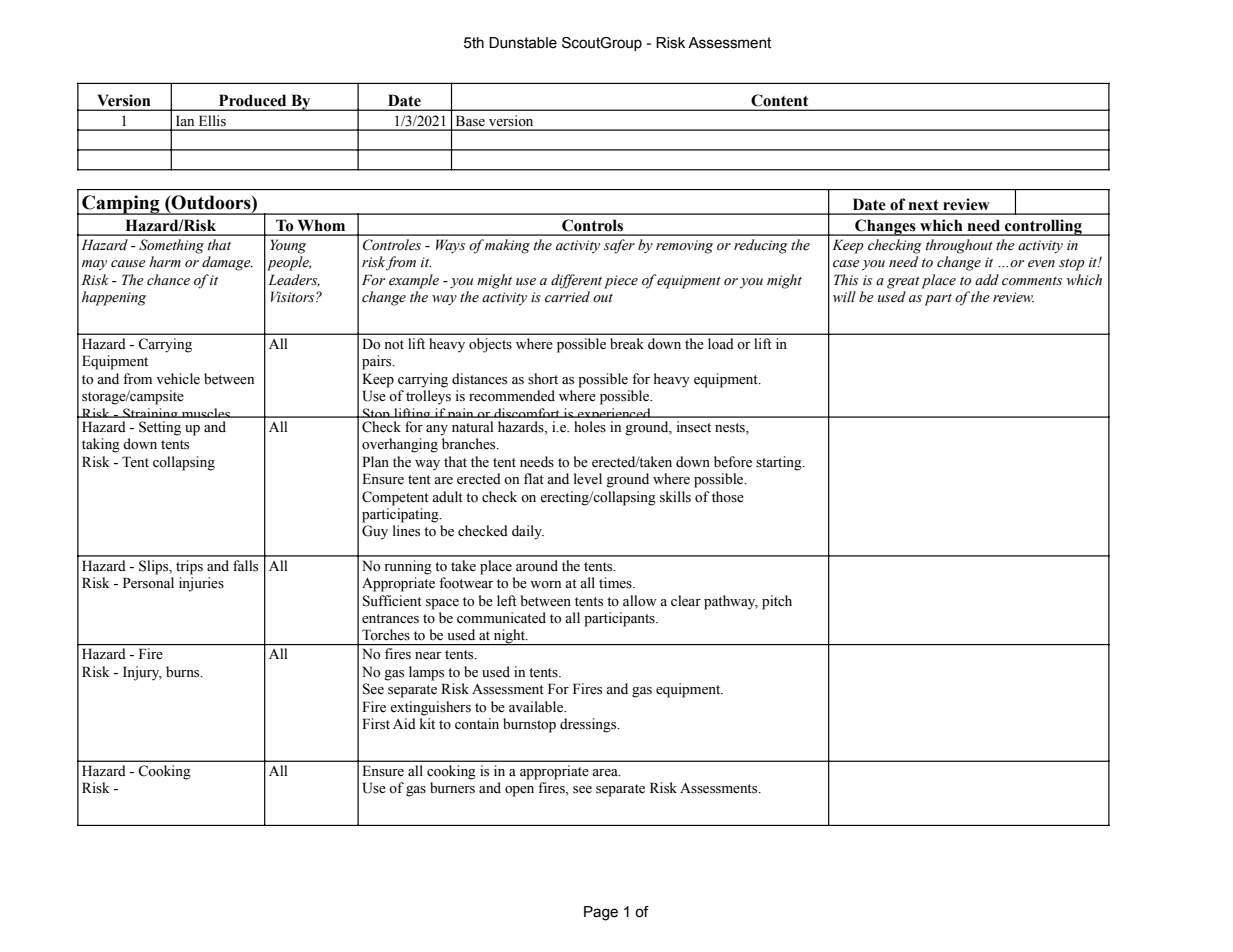 The height and width of the screenshot is (952, 1233). What do you see at coordinates (590, 427) in the screenshot?
I see `holes` at bounding box center [590, 427].
